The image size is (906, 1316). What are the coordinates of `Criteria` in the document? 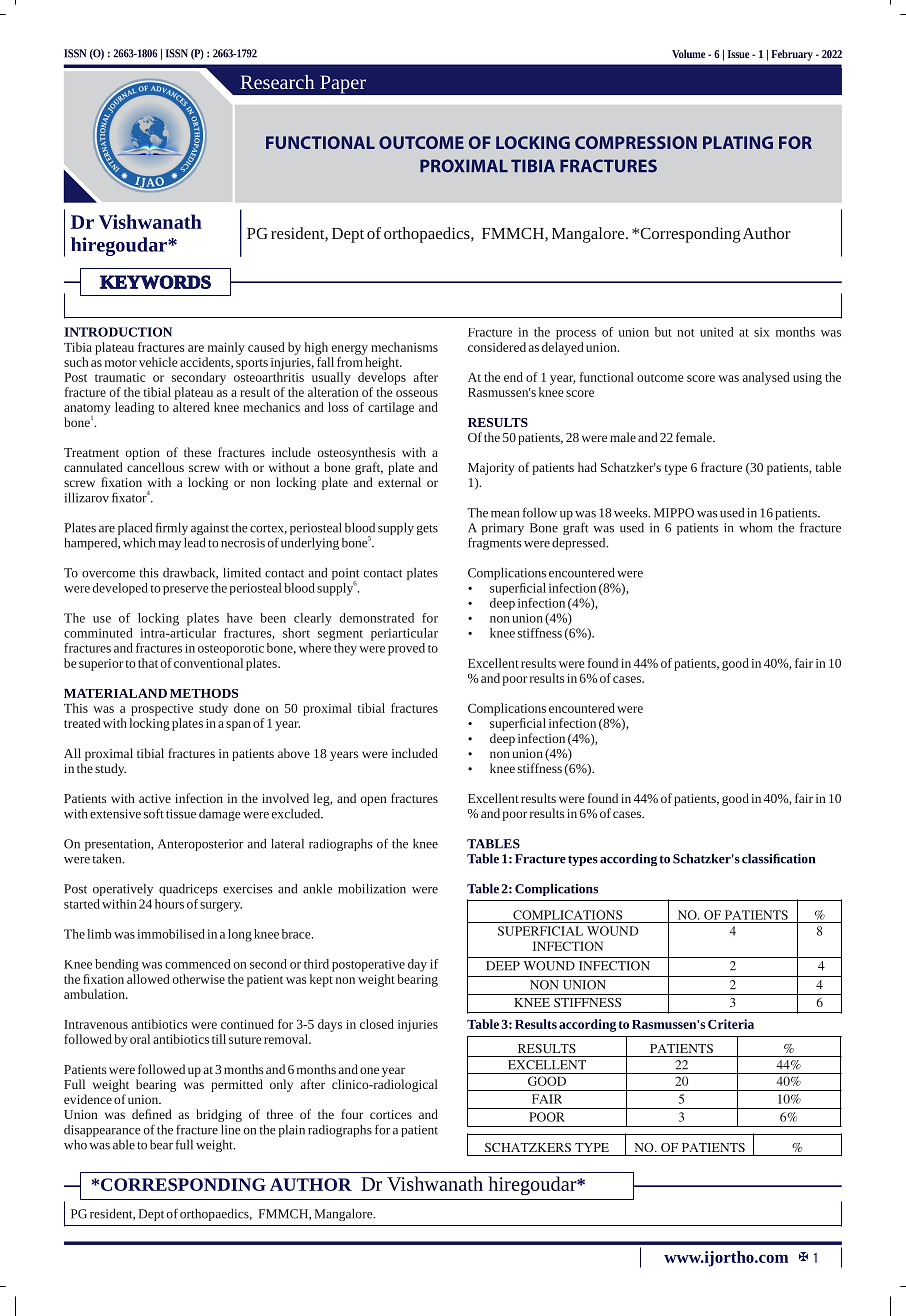 It's located at (731, 1024).
